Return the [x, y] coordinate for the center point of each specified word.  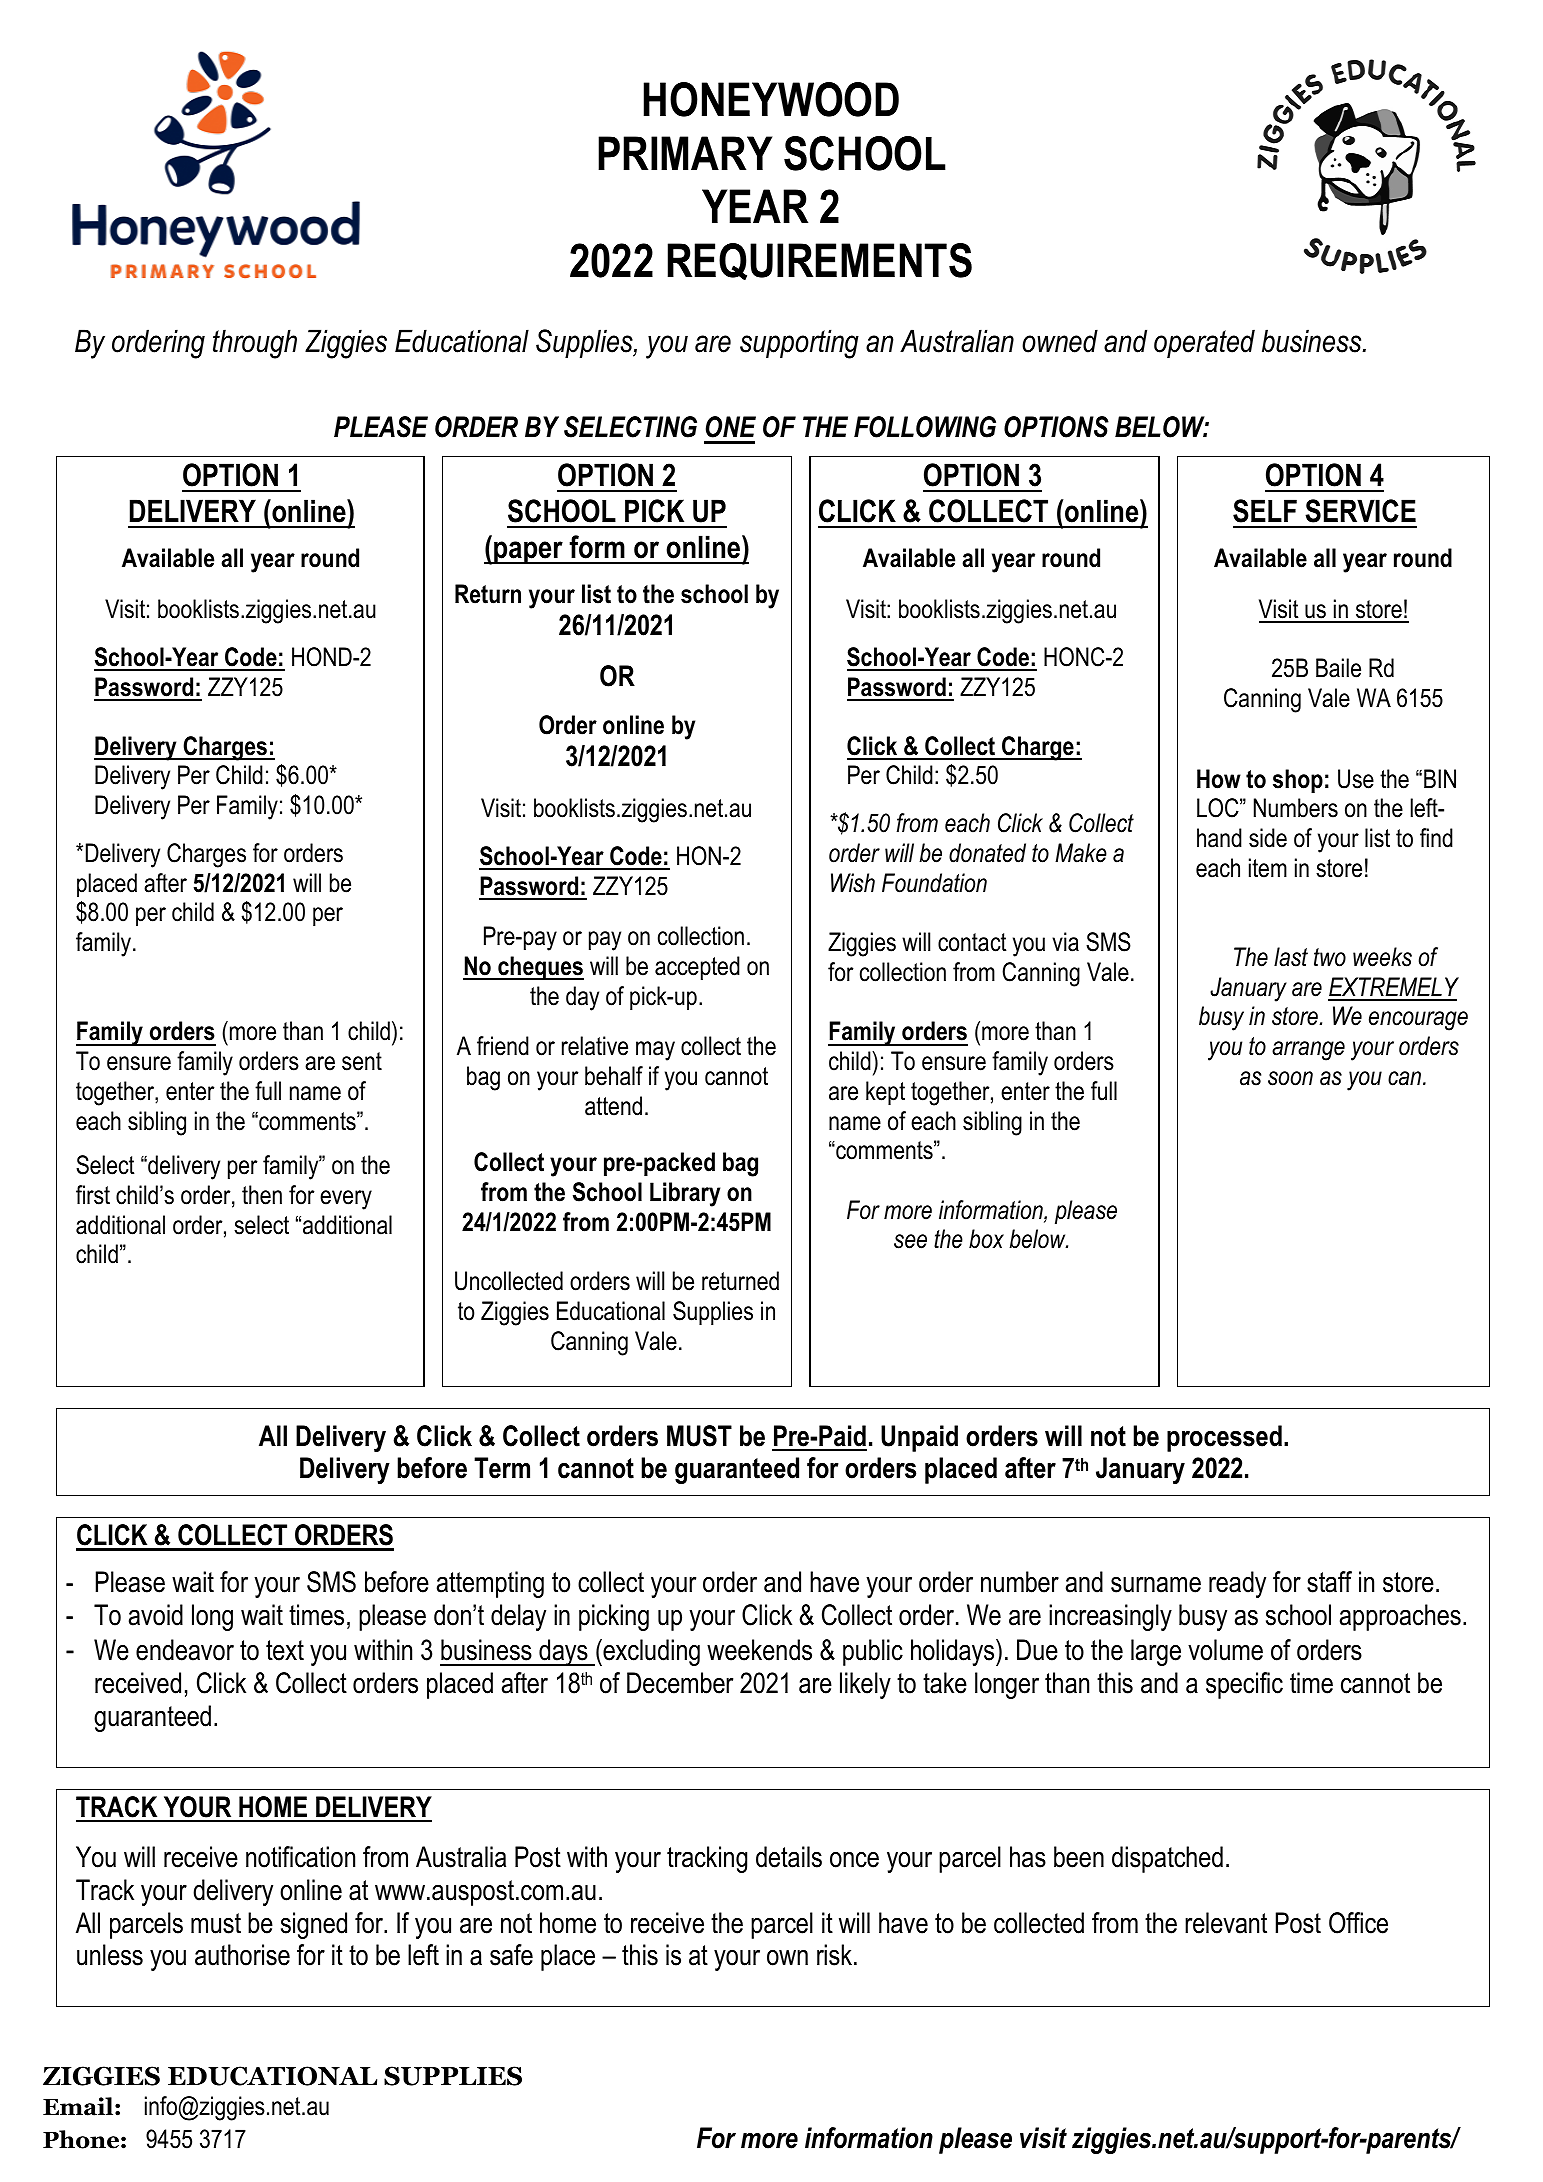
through [255, 344]
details [789, 1857]
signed [314, 1925]
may [655, 1051]
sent [362, 1061]
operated [1204, 343]
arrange [1308, 1051]
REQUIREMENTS [820, 261]
